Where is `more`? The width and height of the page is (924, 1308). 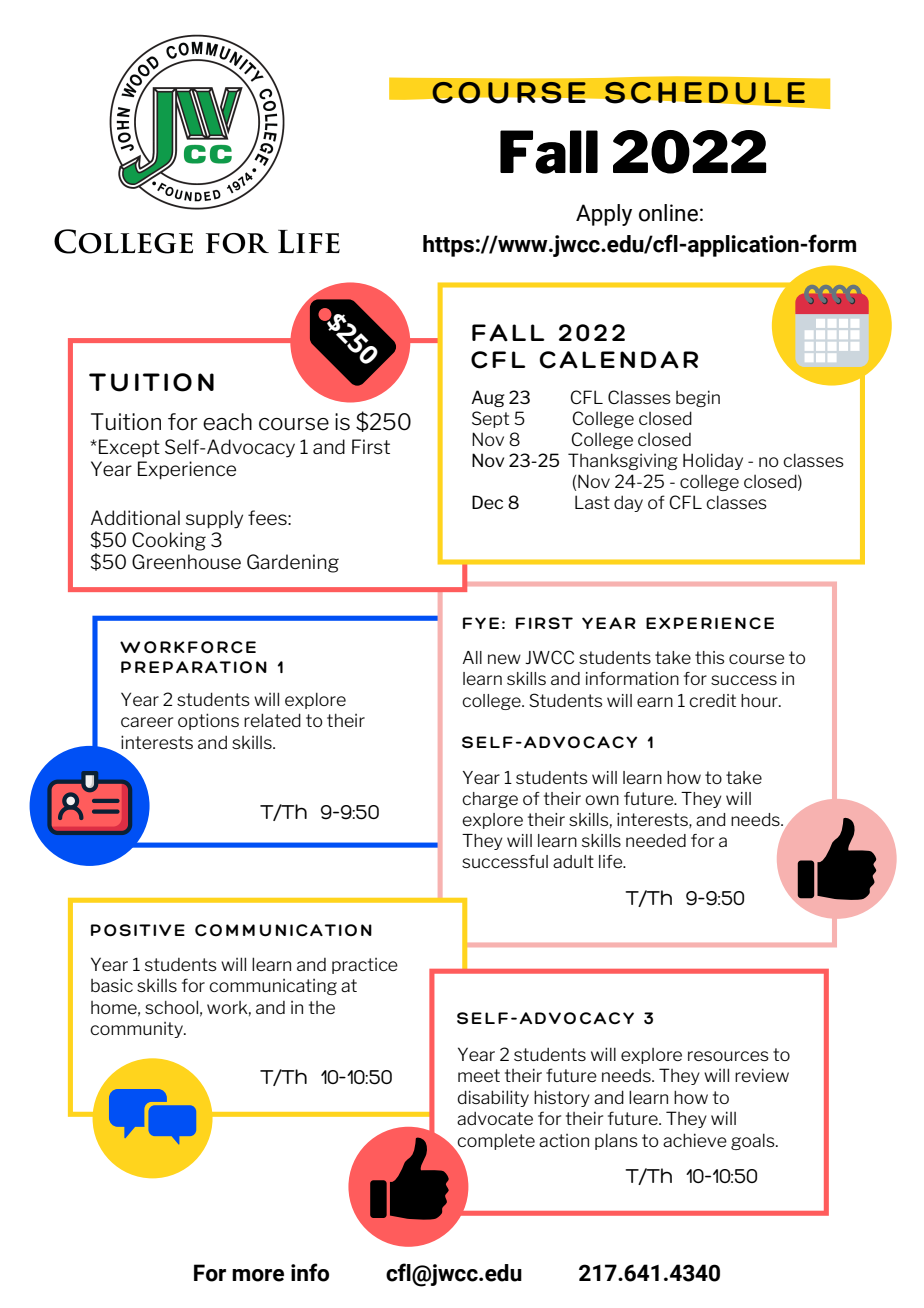 more is located at coordinates (258, 1275).
